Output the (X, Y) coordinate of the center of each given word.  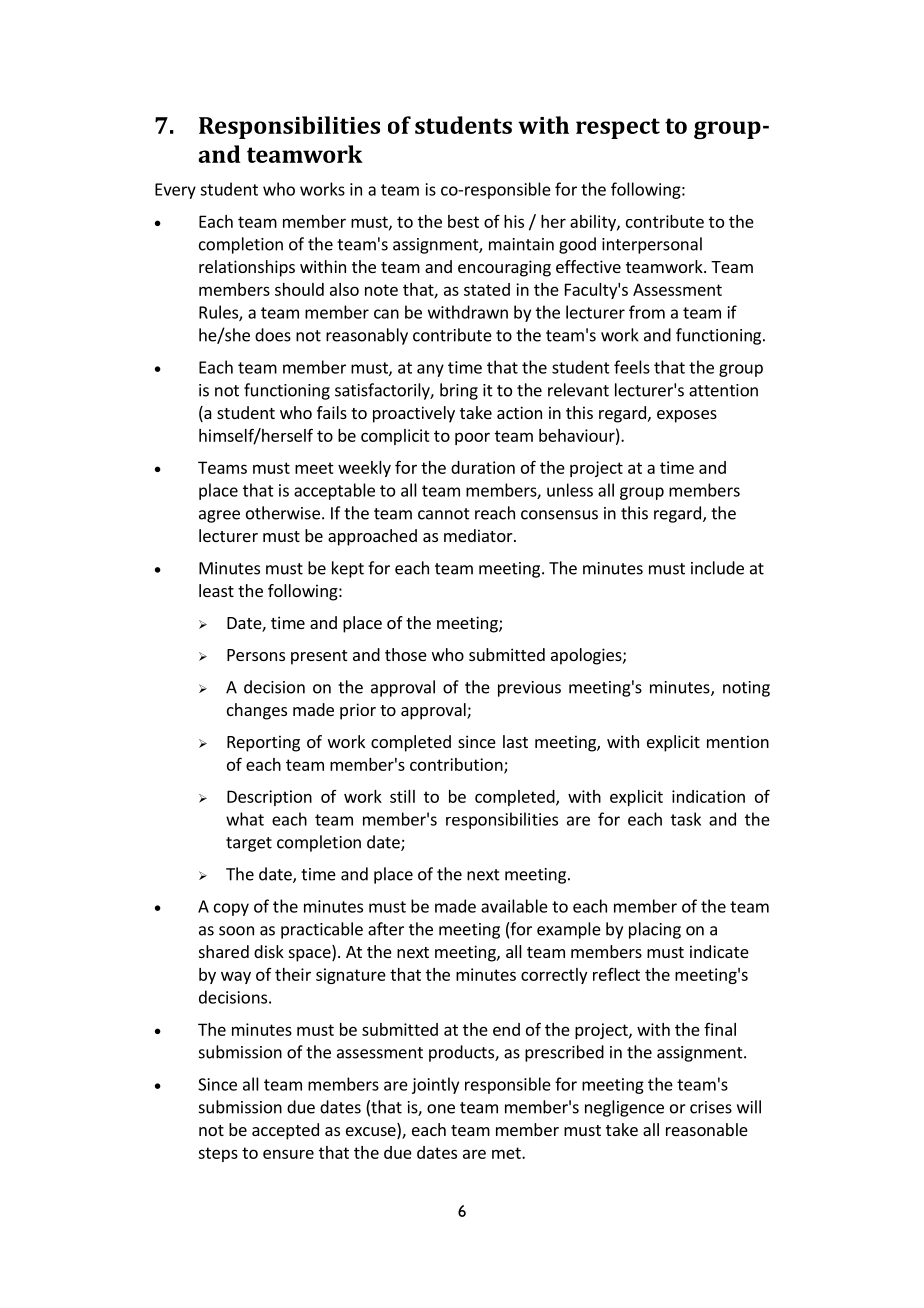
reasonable (707, 1129)
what (245, 819)
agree (219, 516)
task (686, 819)
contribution (457, 765)
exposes (687, 416)
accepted (285, 1131)
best (463, 221)
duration (483, 467)
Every (175, 191)
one (441, 1109)
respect (618, 128)
